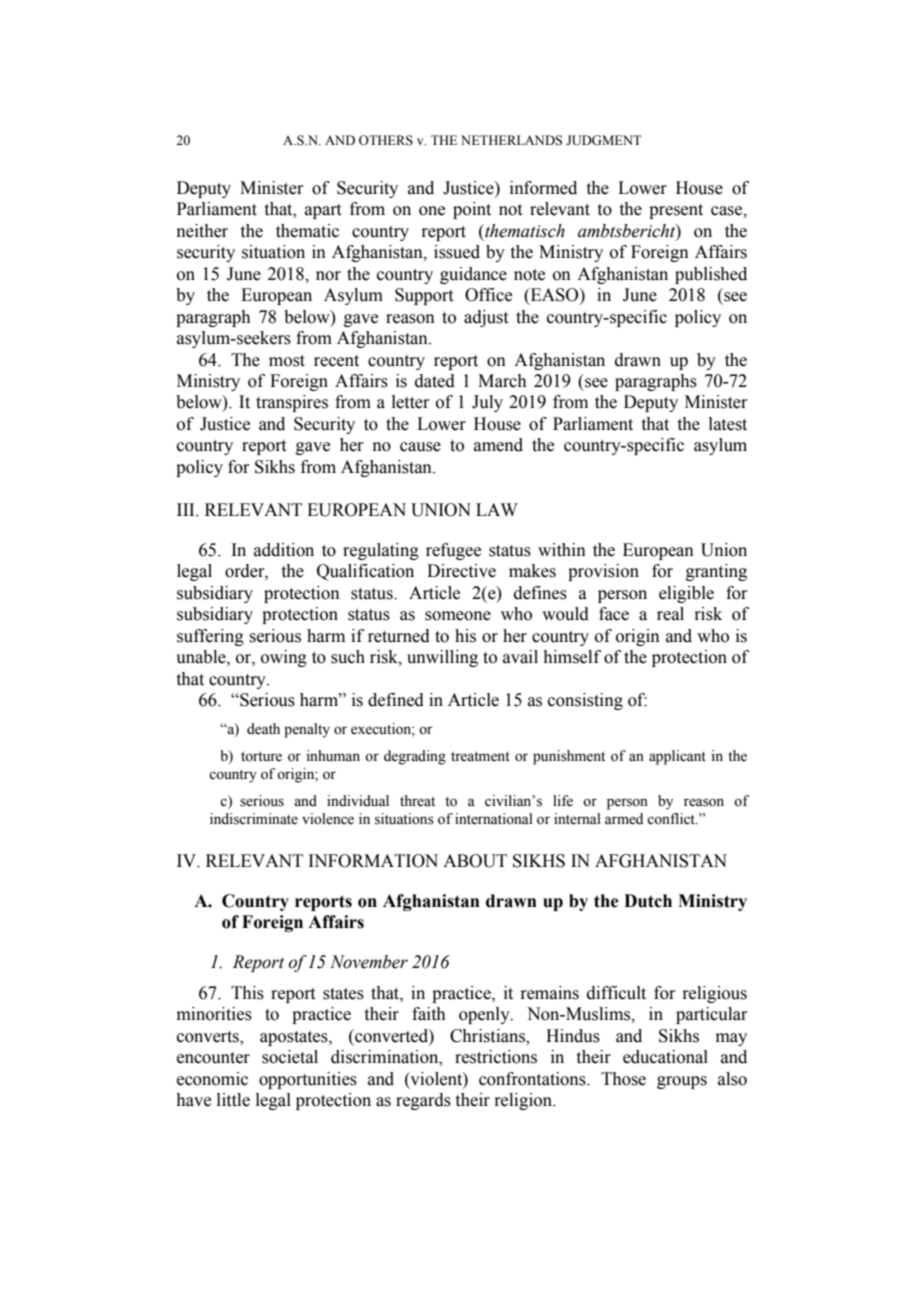 The width and height of the screenshot is (924, 1308). What do you see at coordinates (323, 211) in the screenshot?
I see `apart` at bounding box center [323, 211].
